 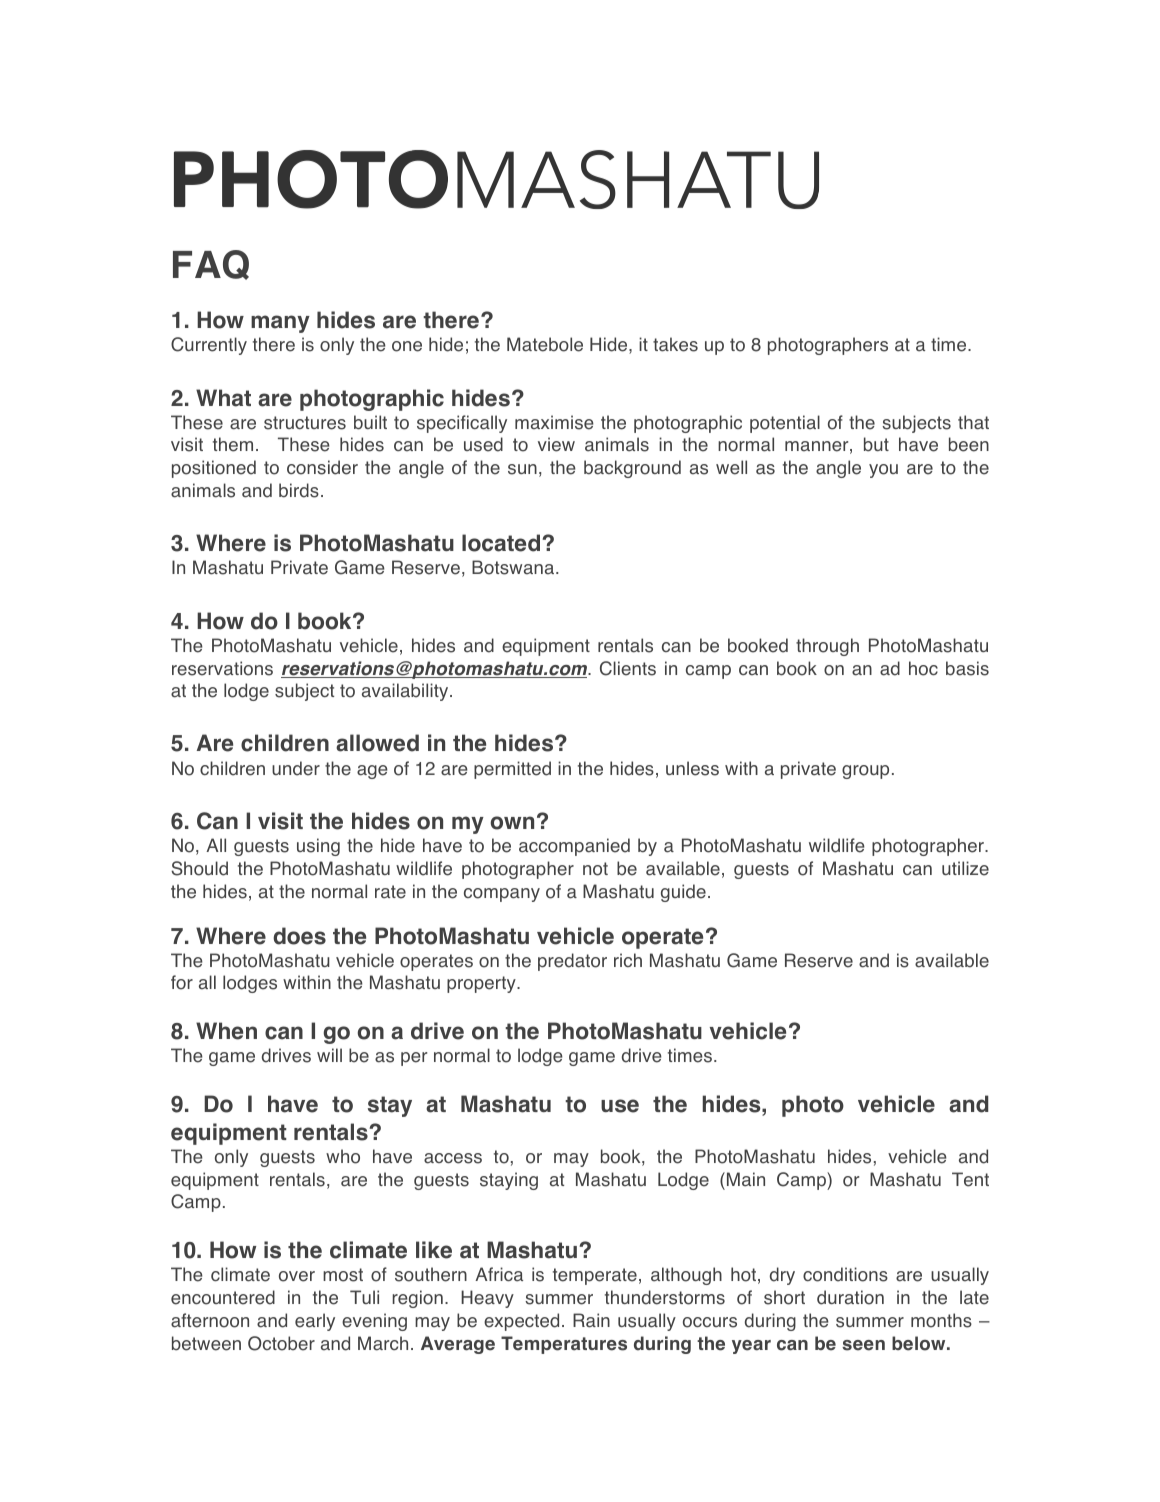 I want to click on hoc, so click(x=923, y=668).
